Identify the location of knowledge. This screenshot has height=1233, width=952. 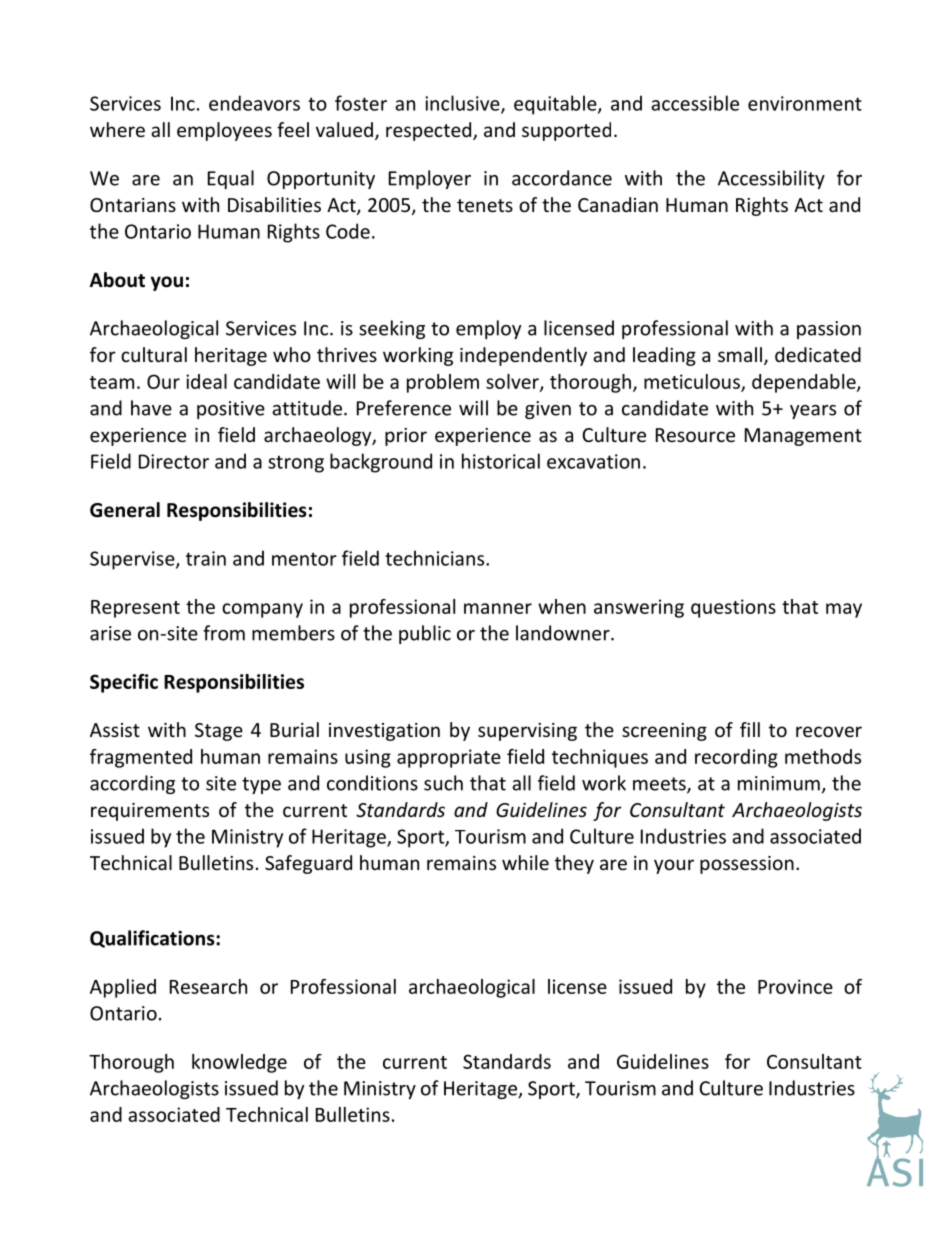
(239, 1063).
